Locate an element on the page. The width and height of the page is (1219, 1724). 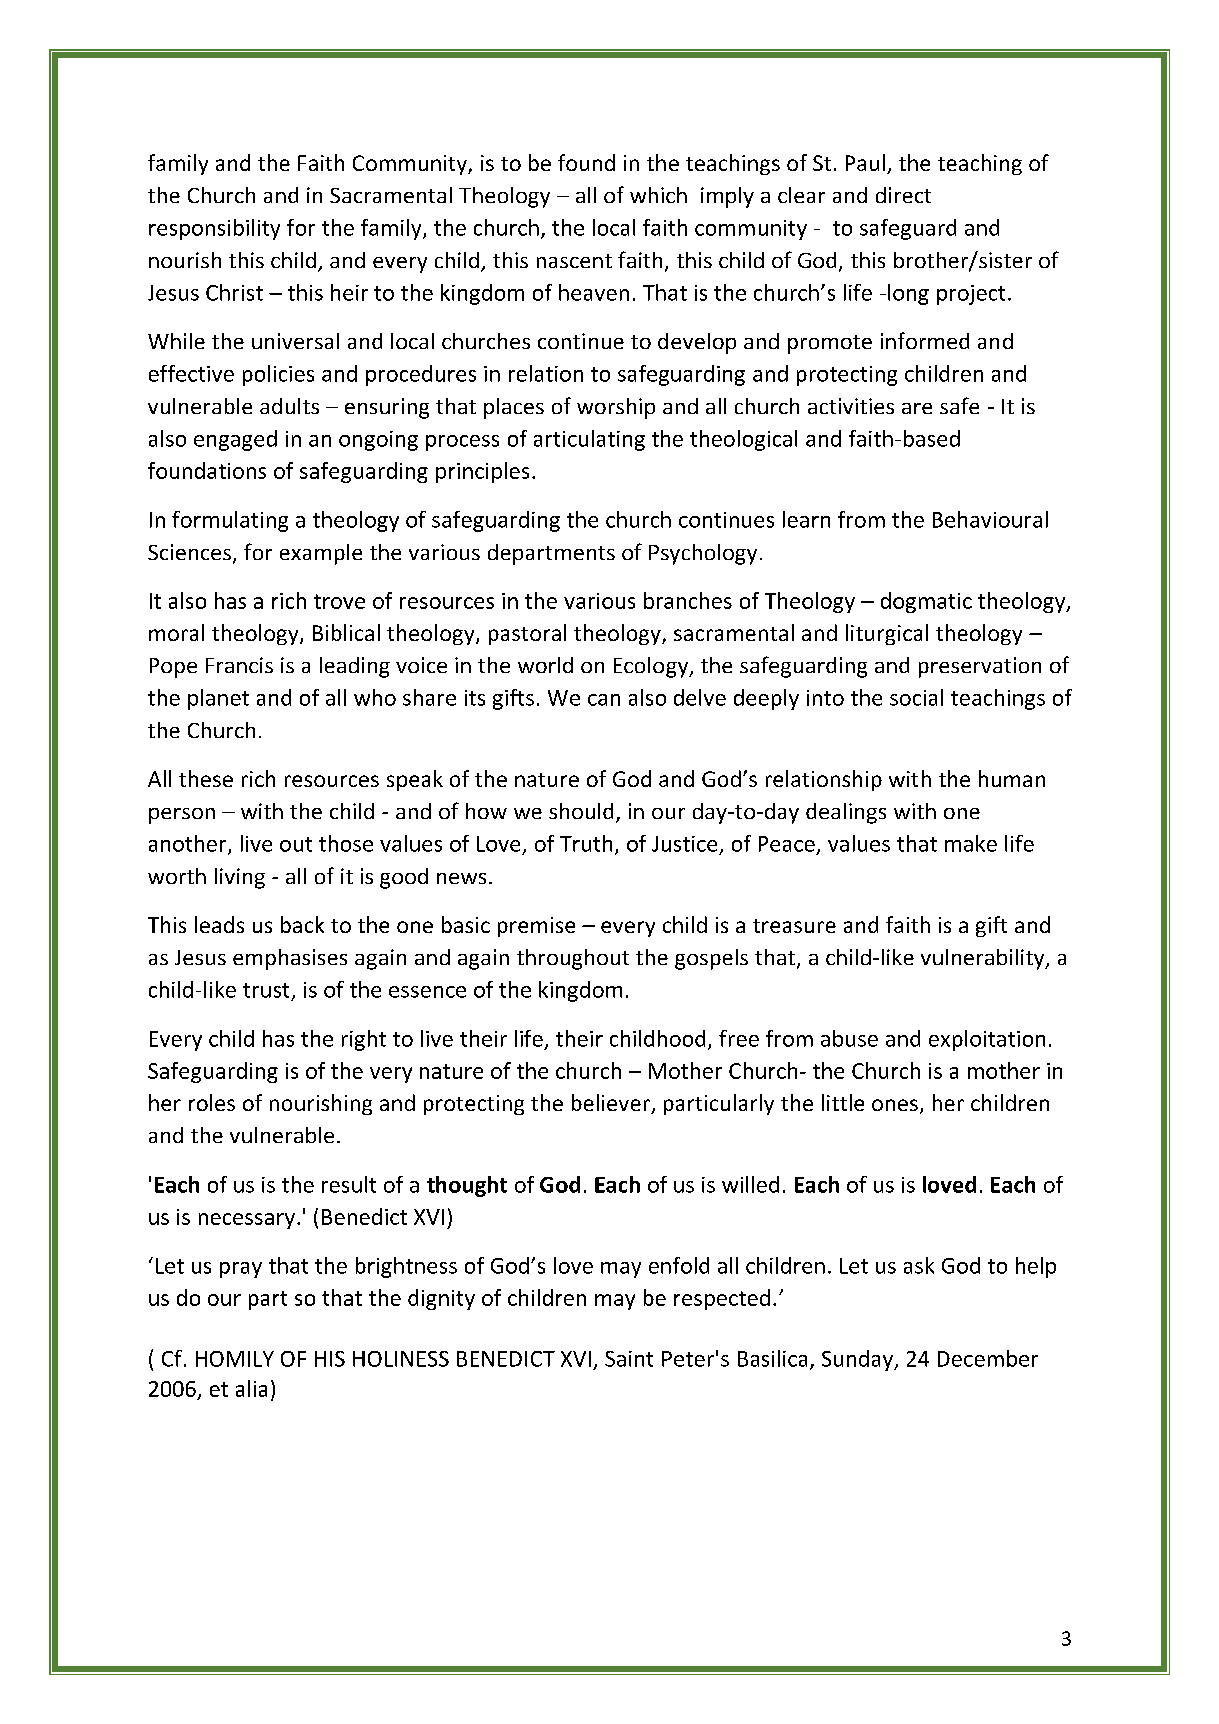
which is located at coordinates (658, 195).
